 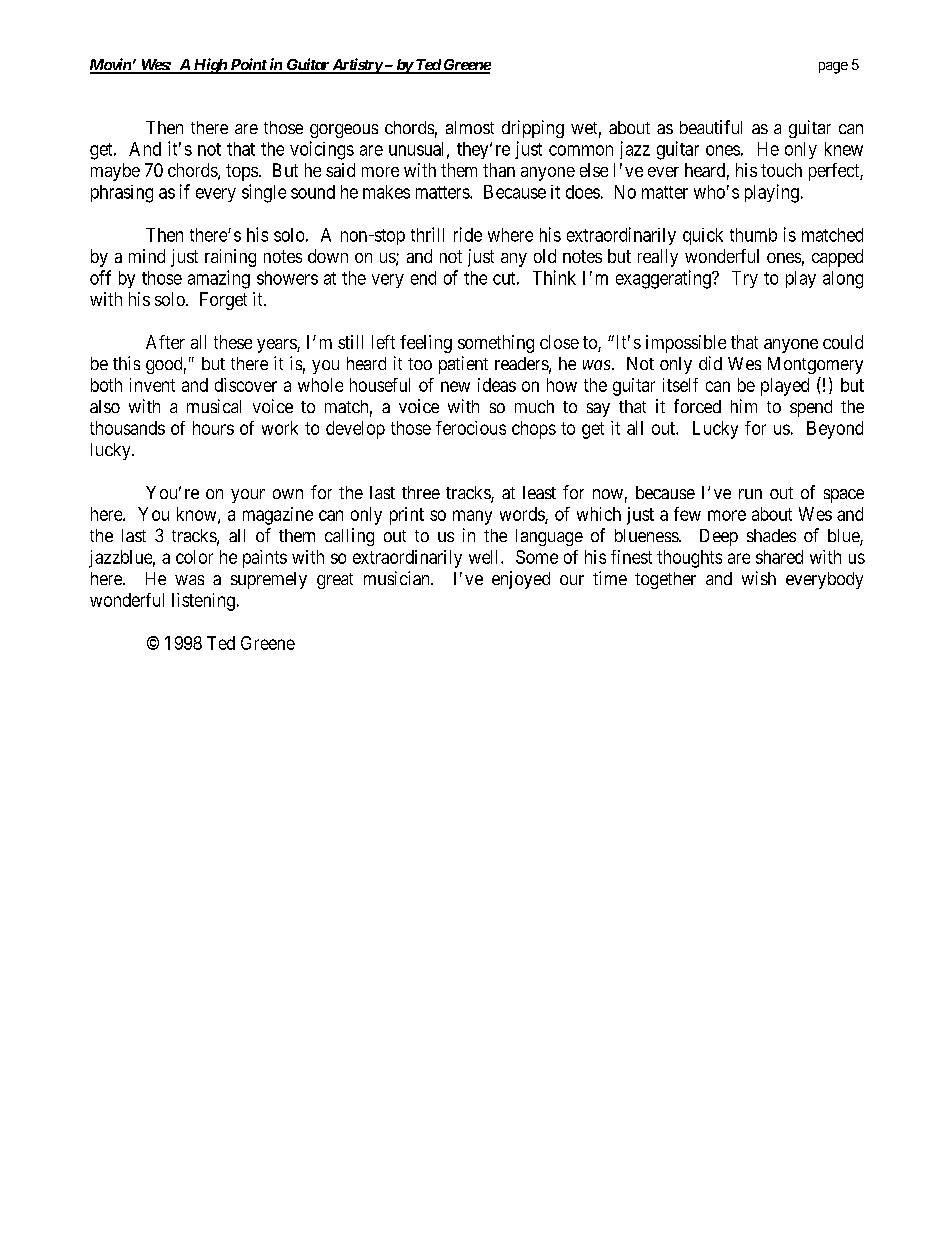 I want to click on hours, so click(x=213, y=428).
